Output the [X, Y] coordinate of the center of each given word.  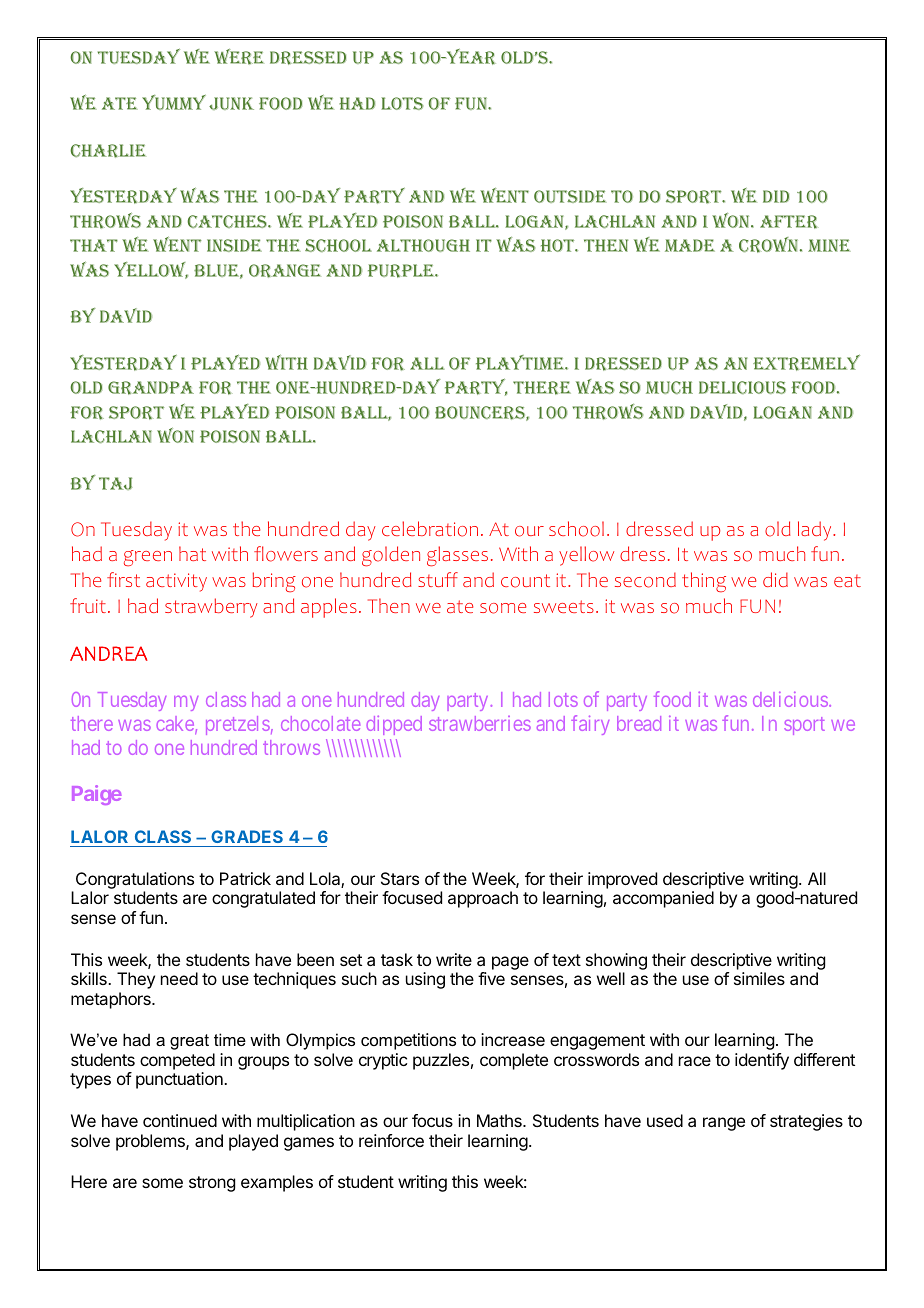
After [788, 222]
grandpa [151, 388]
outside [570, 196]
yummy [174, 102]
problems [151, 1142]
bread [639, 723]
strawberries [480, 723]
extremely [806, 362]
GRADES [247, 836]
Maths [500, 1120]
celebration [430, 529]
